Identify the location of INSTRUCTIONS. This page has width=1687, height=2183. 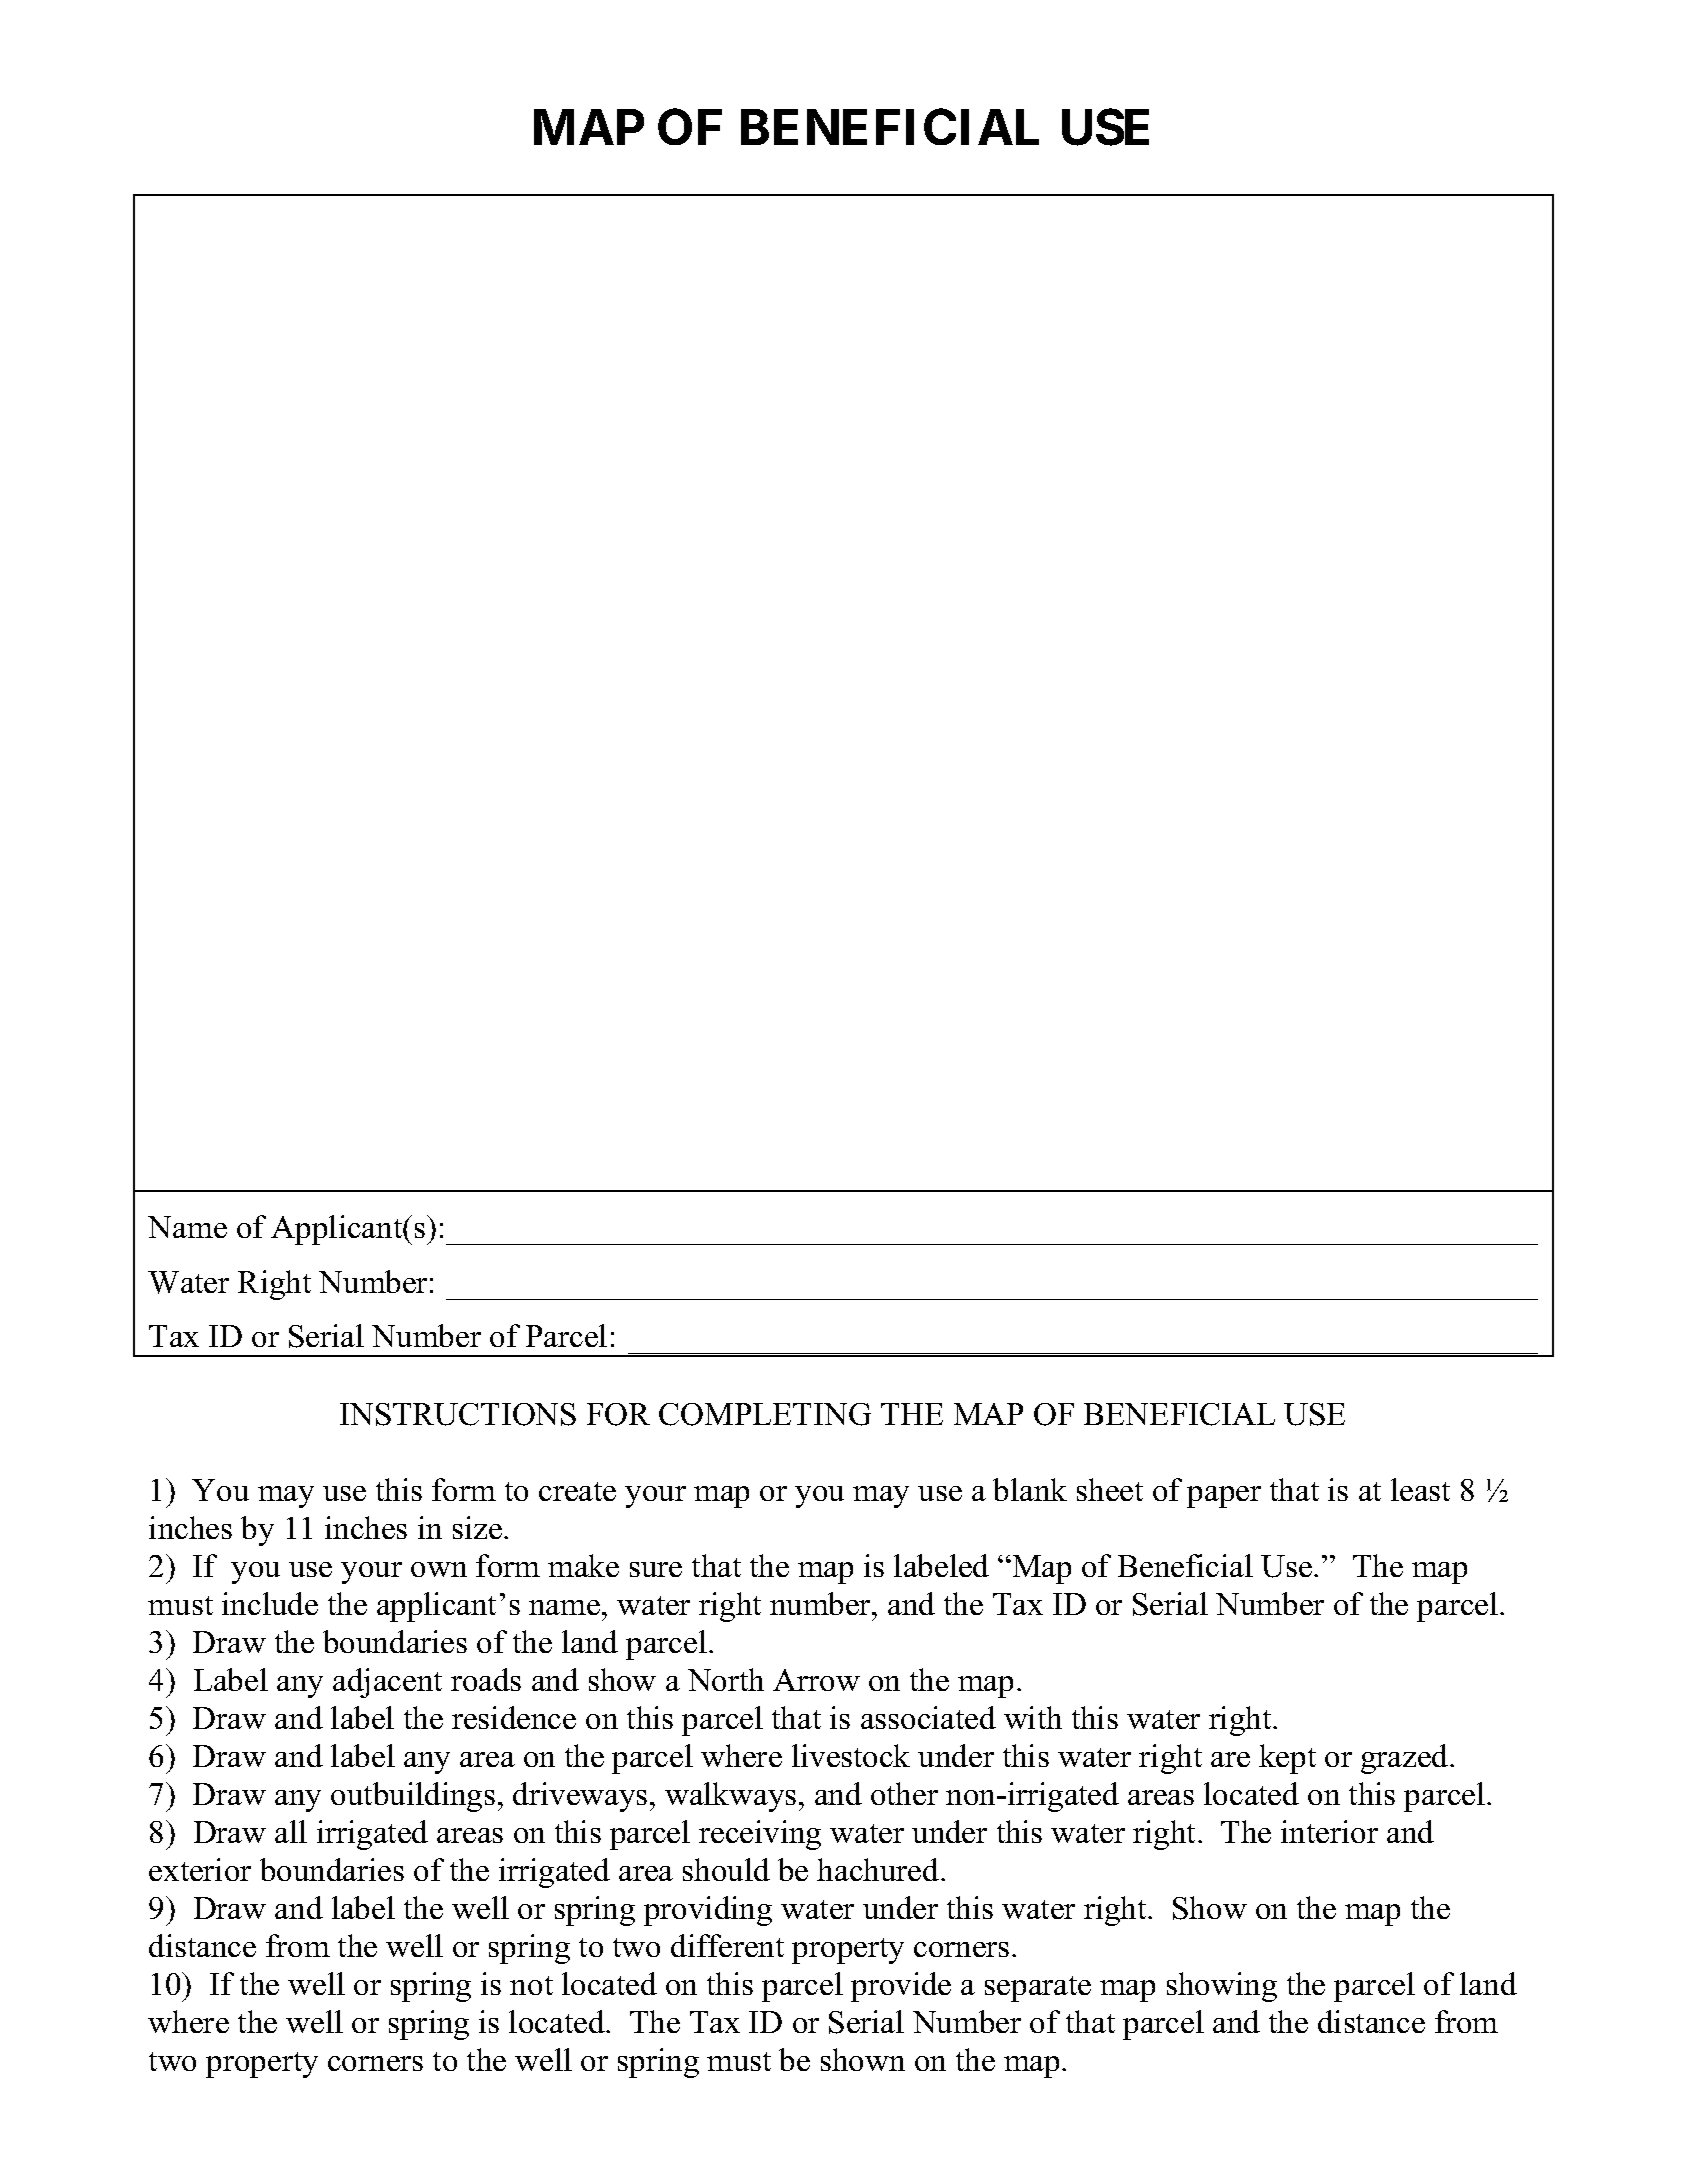
(458, 1414).
